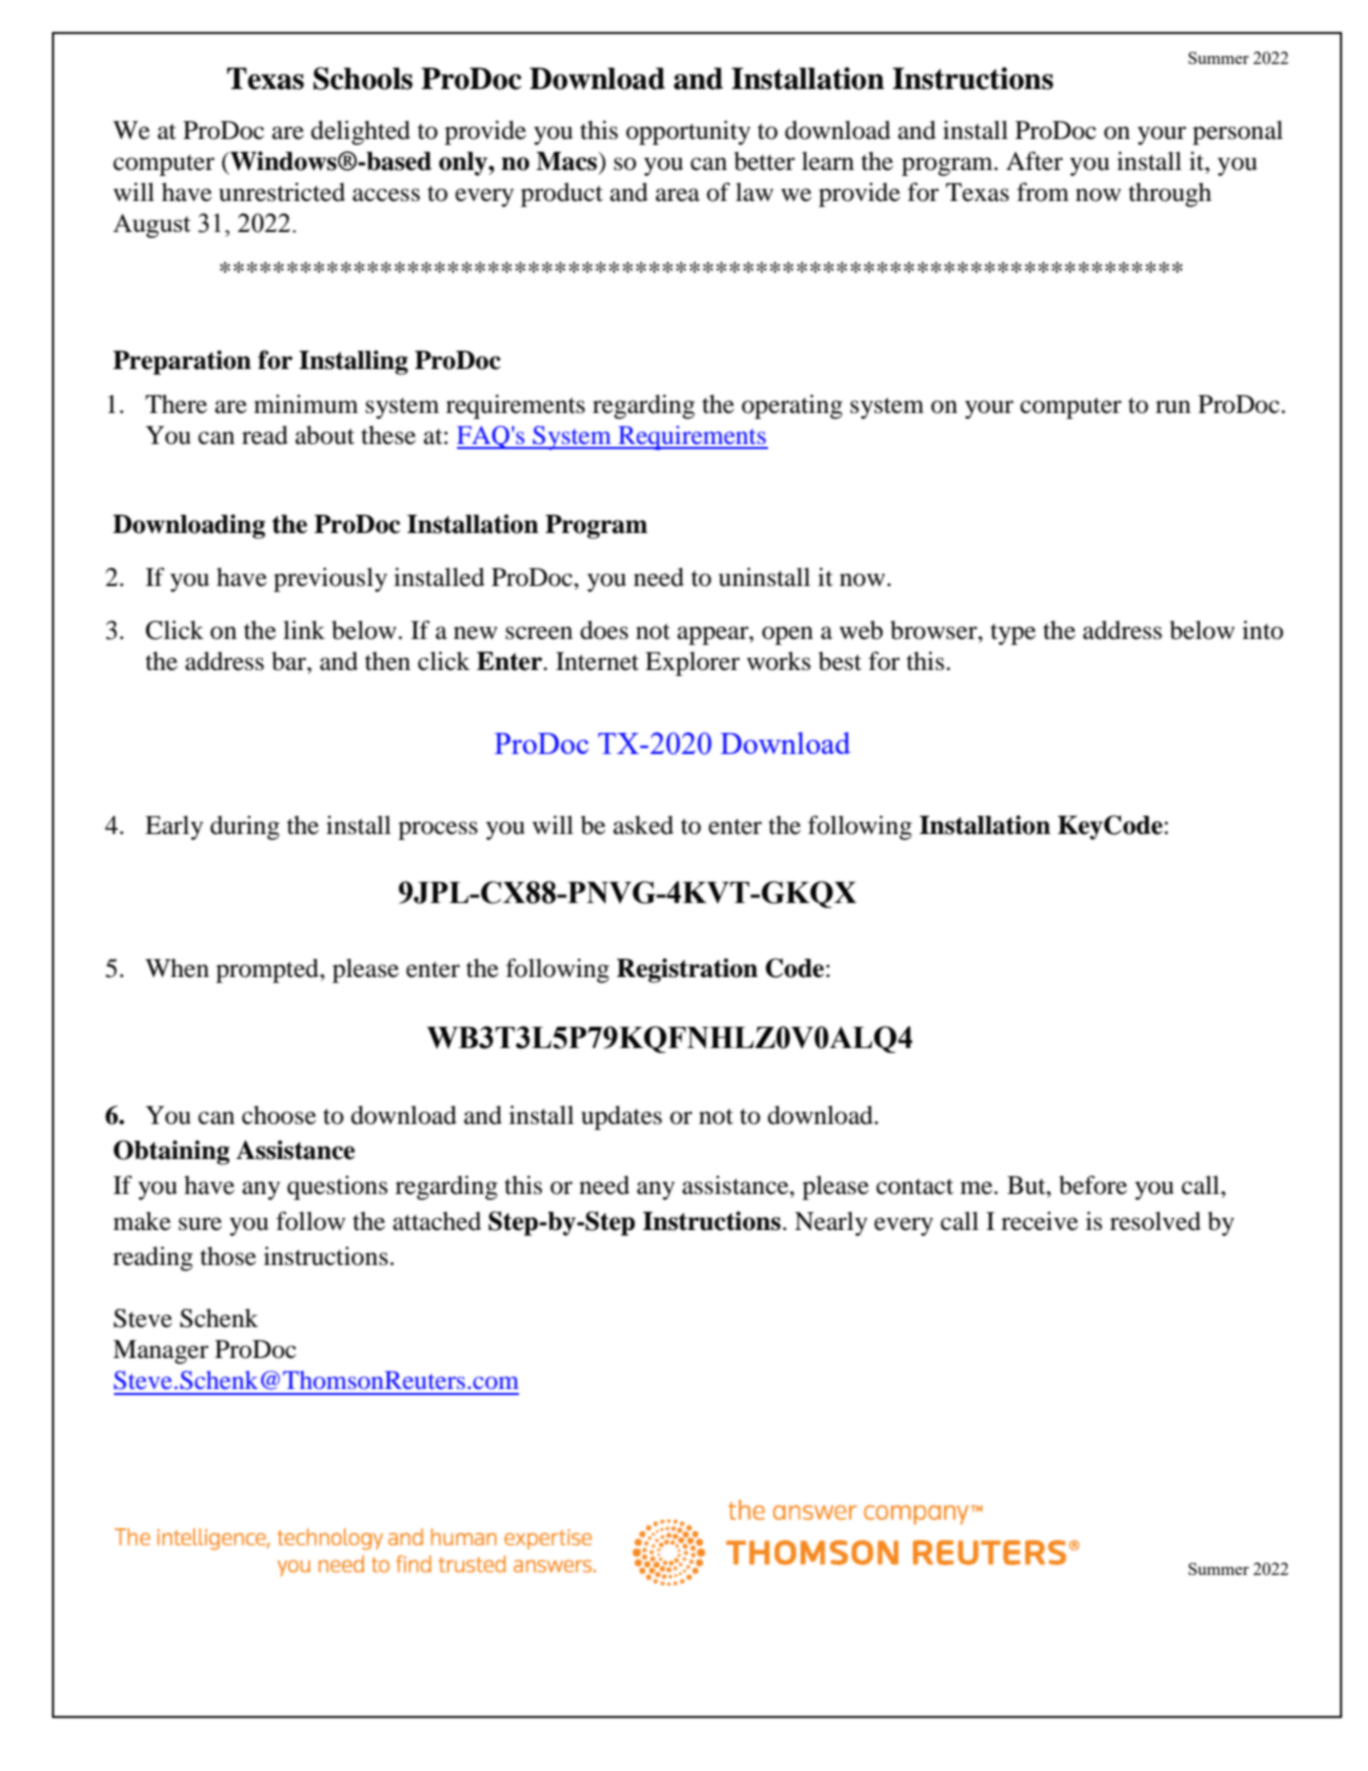 The height and width of the screenshot is (1771, 1368). What do you see at coordinates (1238, 133) in the screenshot?
I see `personal` at bounding box center [1238, 133].
